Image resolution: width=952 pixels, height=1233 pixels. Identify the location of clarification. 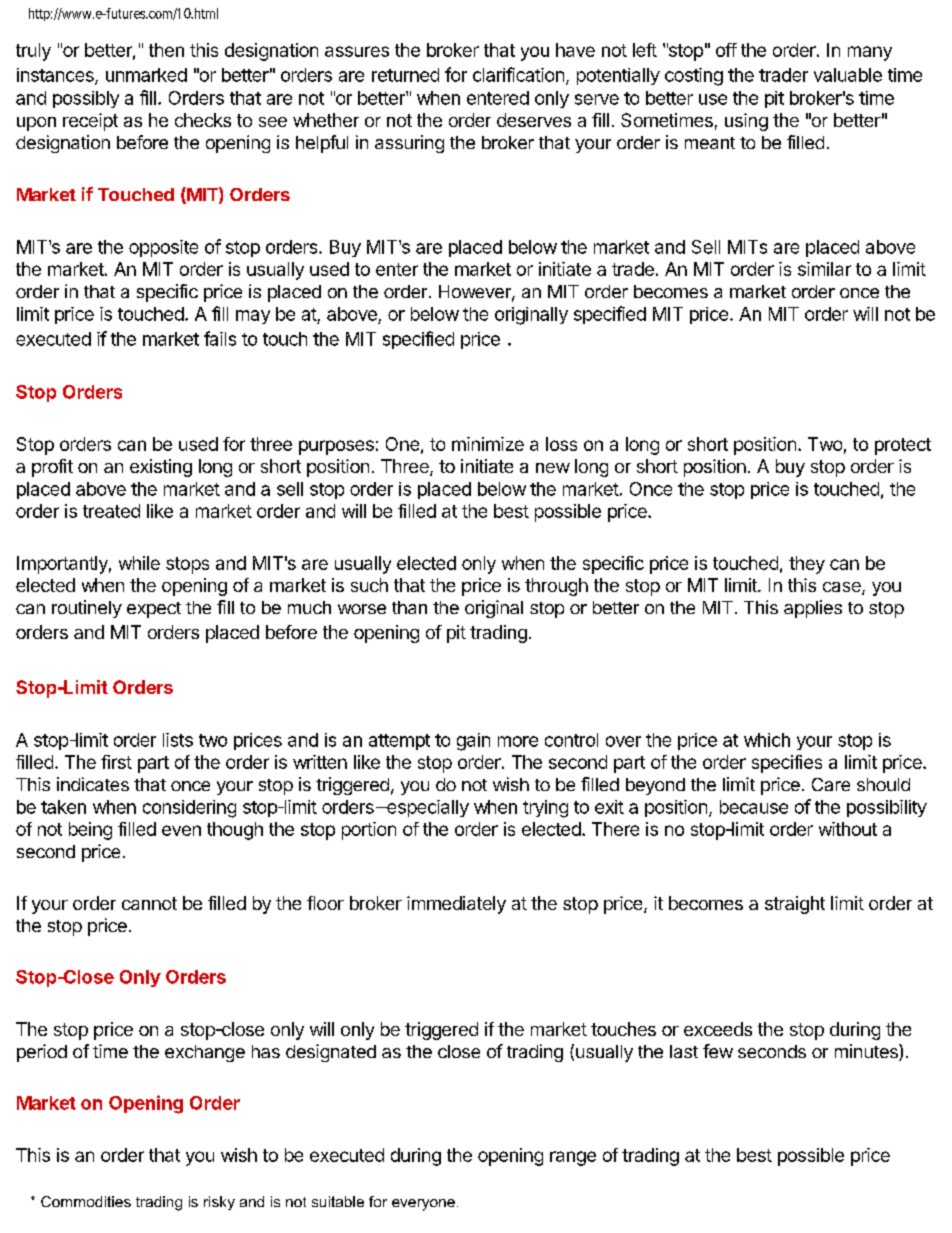
(518, 74).
